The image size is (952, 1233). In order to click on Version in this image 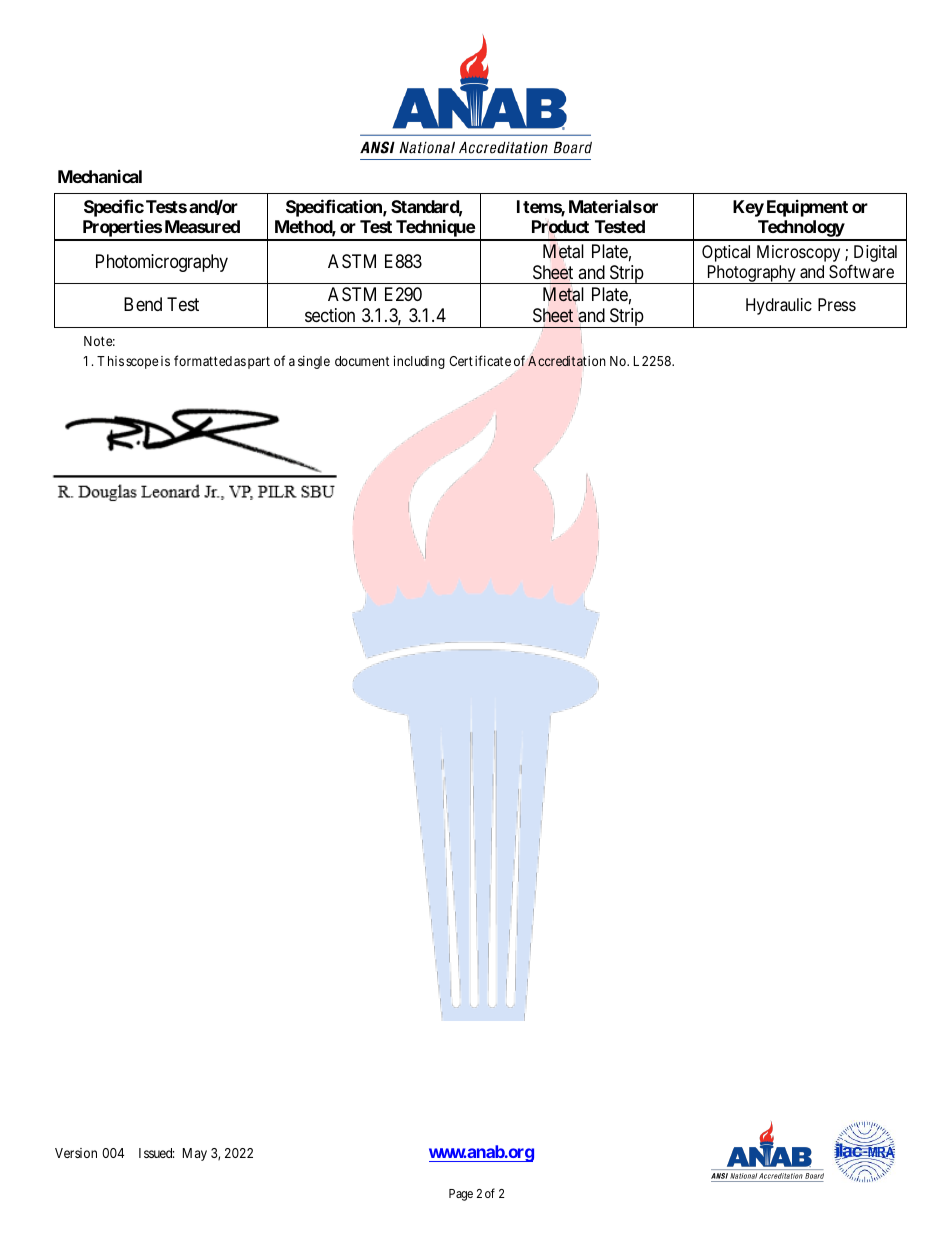, I will do `click(76, 1153)`.
